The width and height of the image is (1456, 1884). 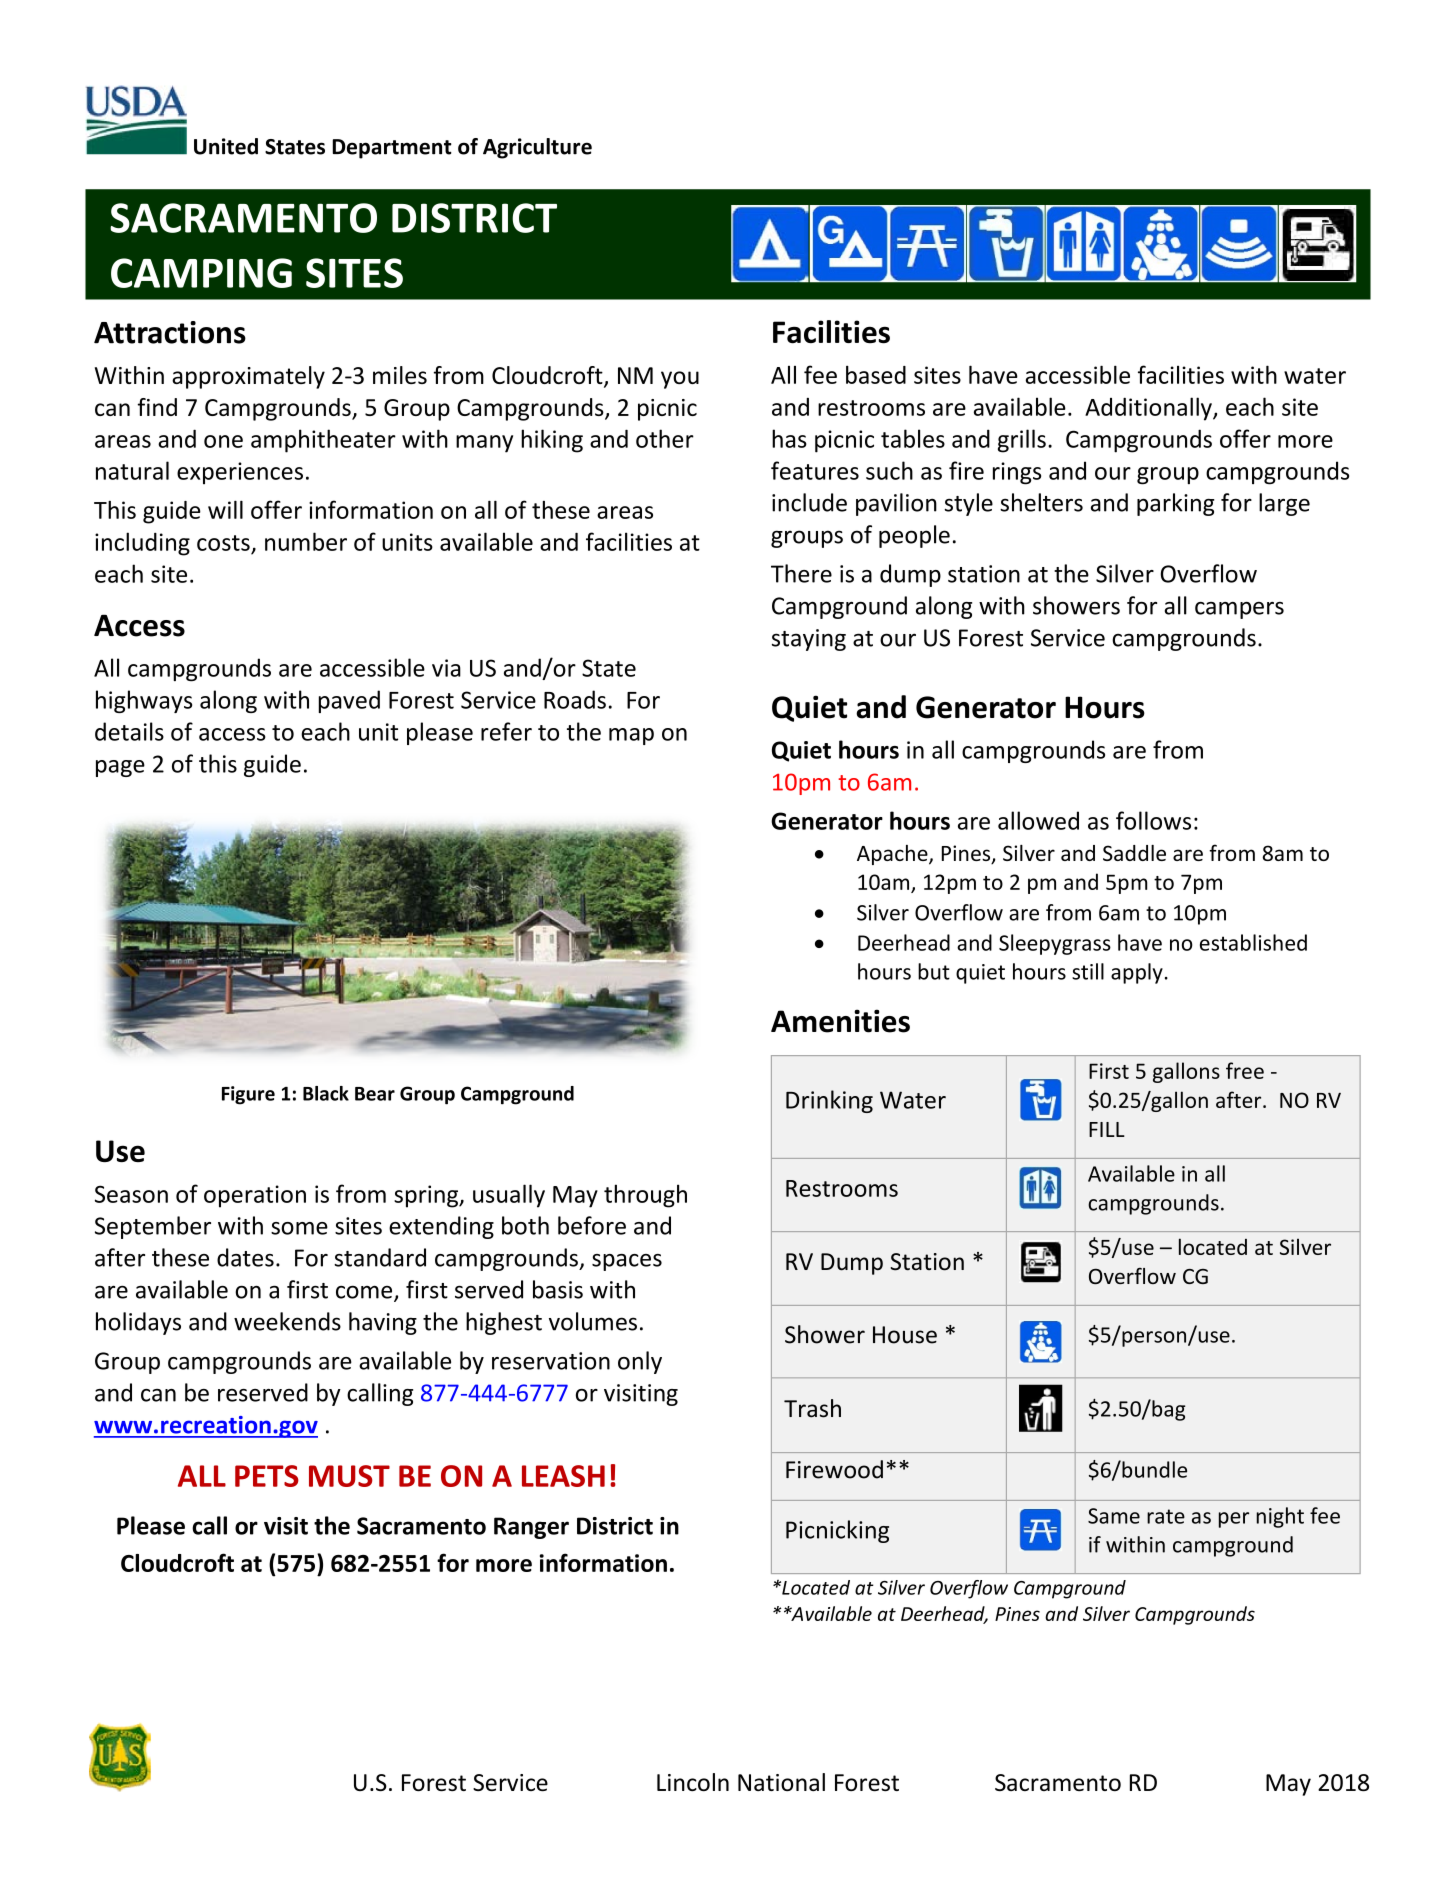 What do you see at coordinates (287, 1321) in the image?
I see `weekends` at bounding box center [287, 1321].
